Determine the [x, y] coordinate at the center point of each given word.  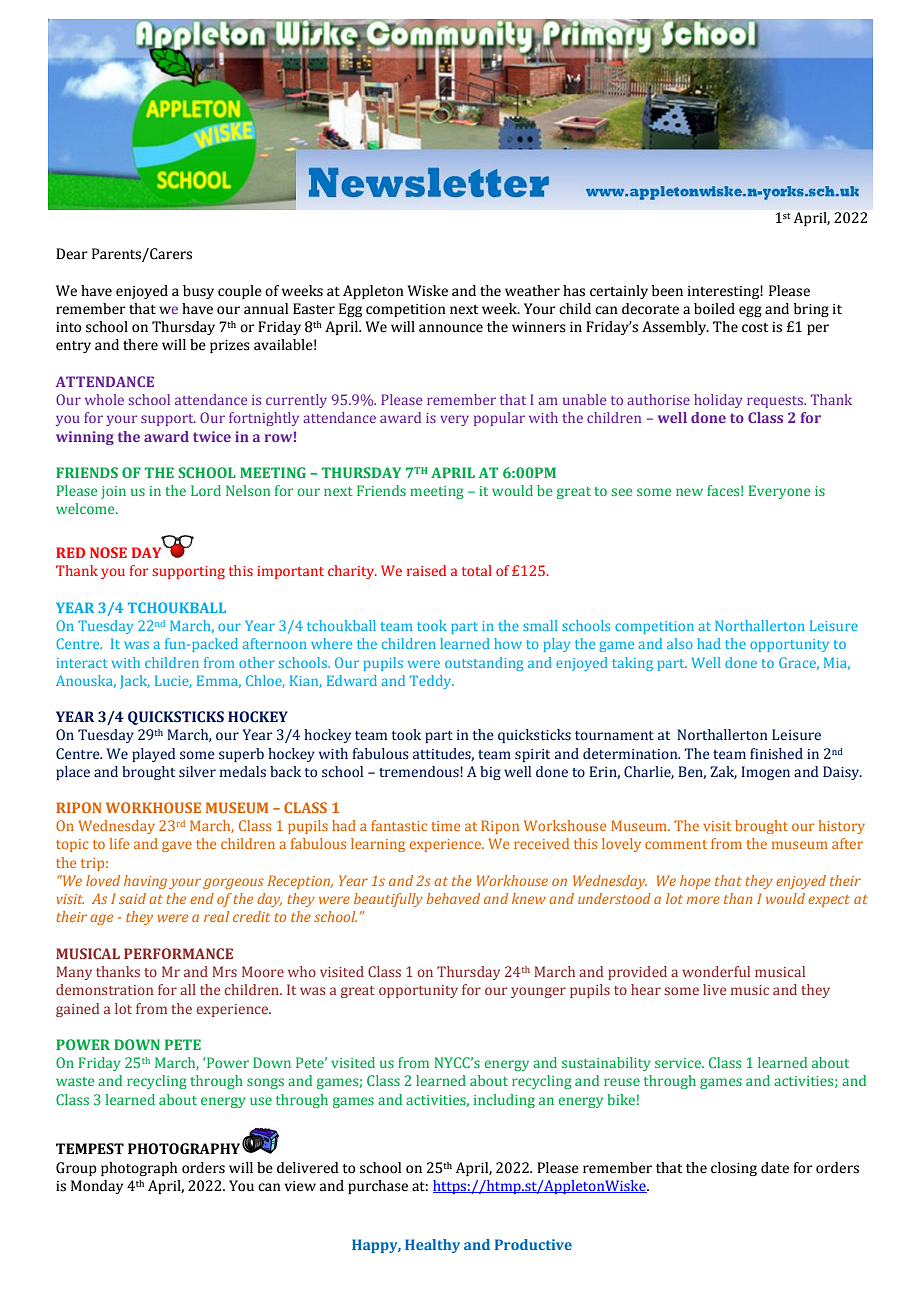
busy [198, 292]
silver [197, 772]
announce [451, 328]
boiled [714, 309]
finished [776, 754]
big [490, 773]
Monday [97, 1187]
